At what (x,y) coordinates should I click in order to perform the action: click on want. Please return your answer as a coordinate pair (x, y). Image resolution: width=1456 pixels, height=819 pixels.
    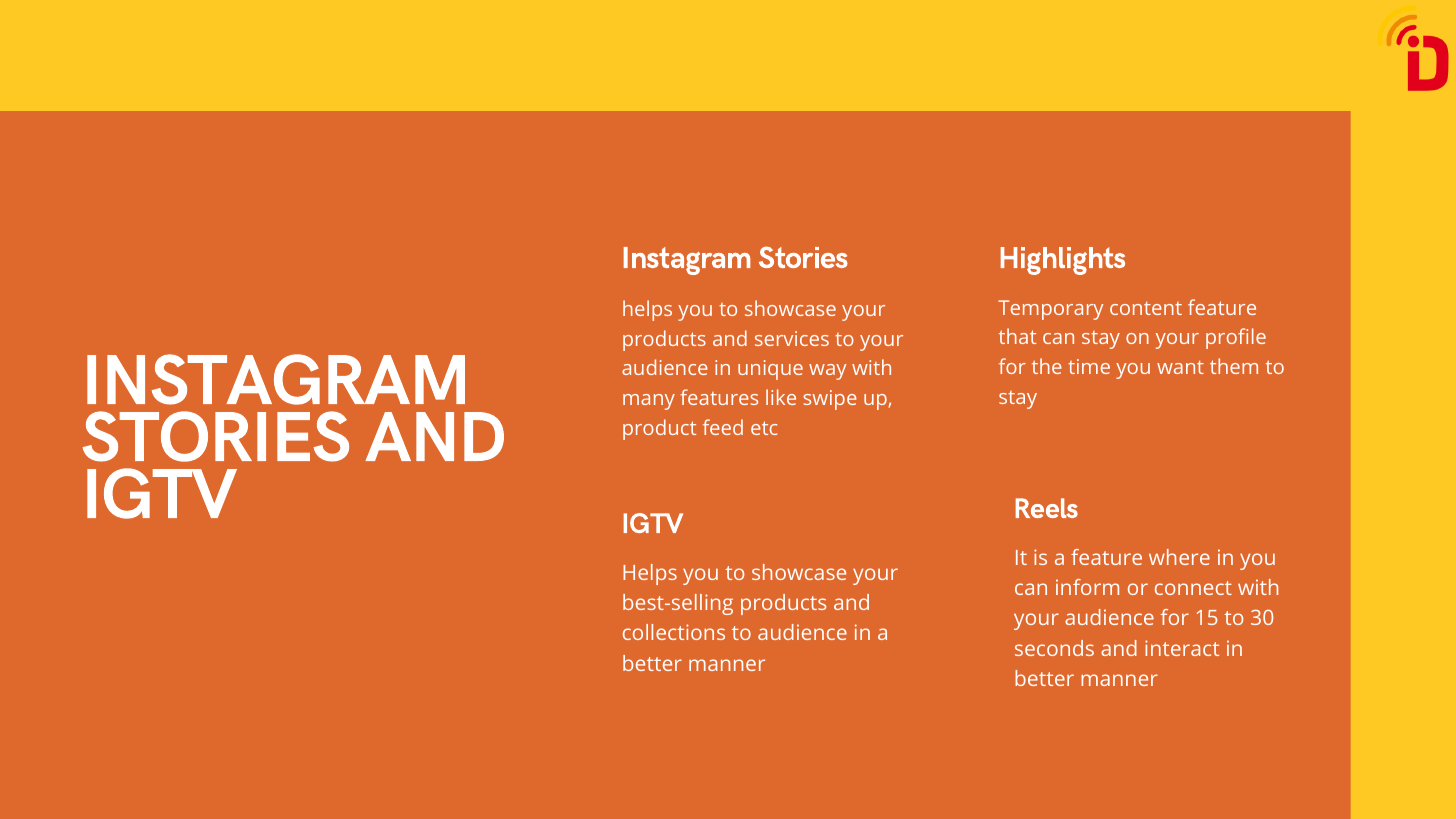
    Looking at the image, I should click on (1180, 367).
